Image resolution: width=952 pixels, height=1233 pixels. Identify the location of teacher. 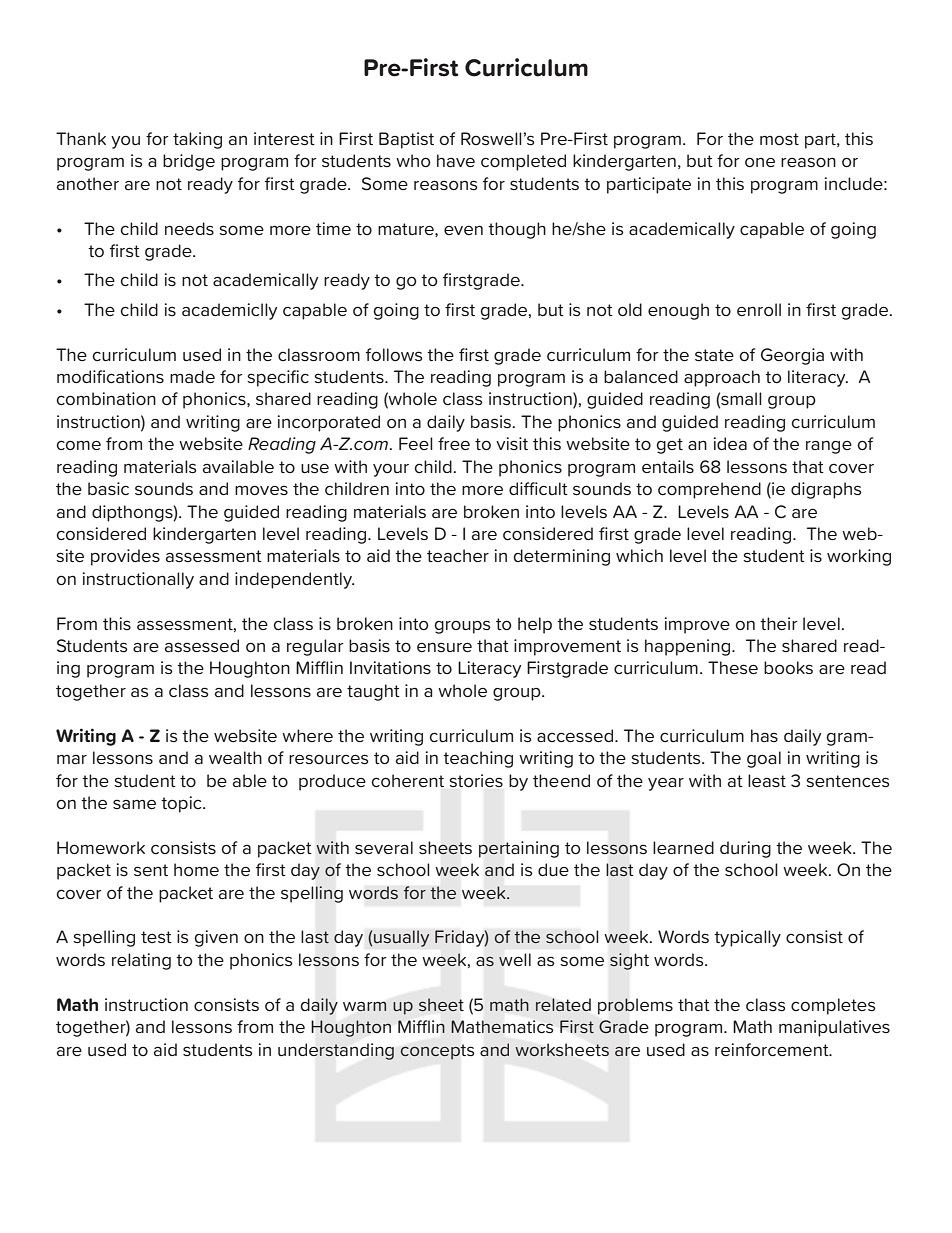
(458, 555).
